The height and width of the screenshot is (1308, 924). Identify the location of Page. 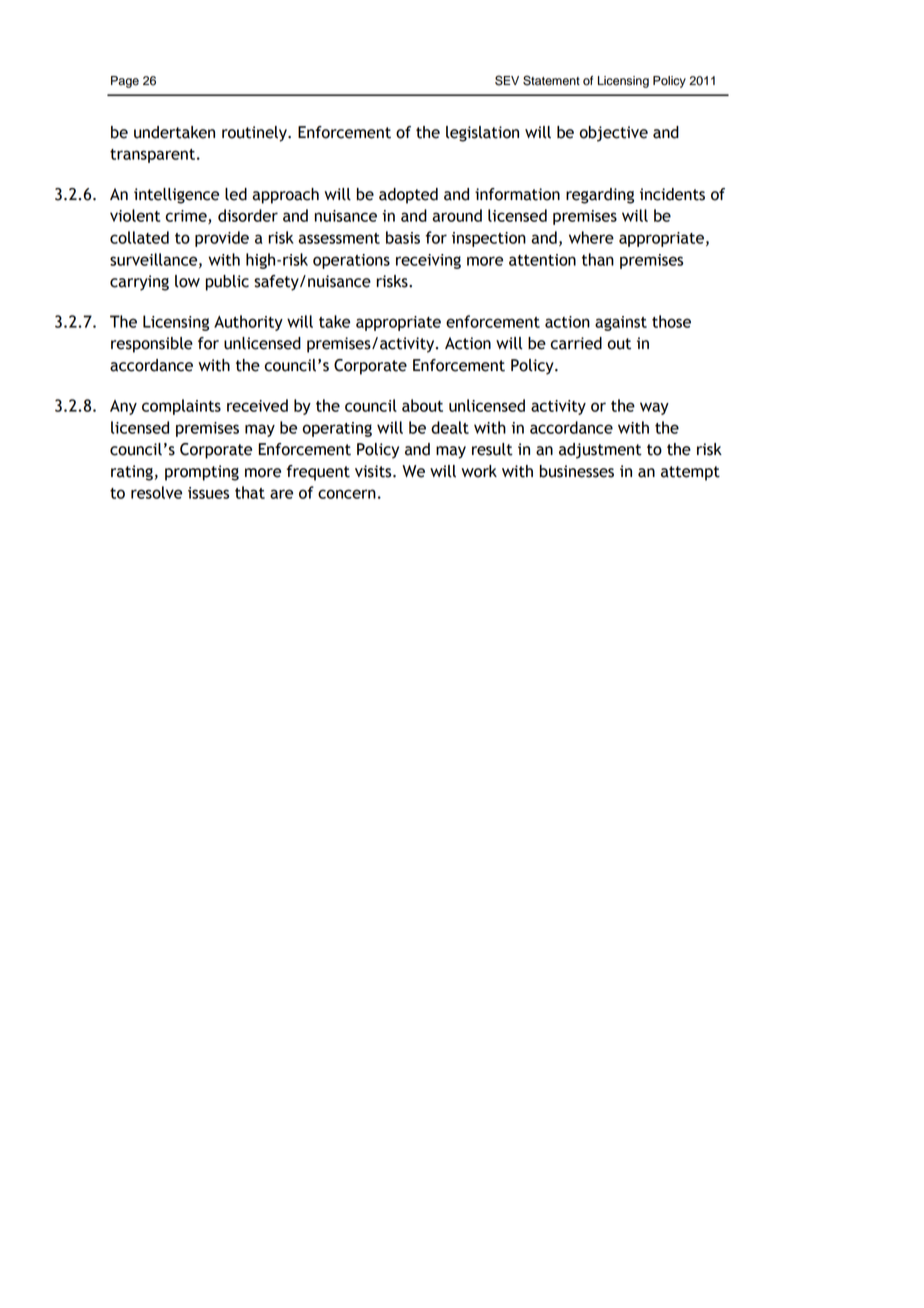
(125, 82).
